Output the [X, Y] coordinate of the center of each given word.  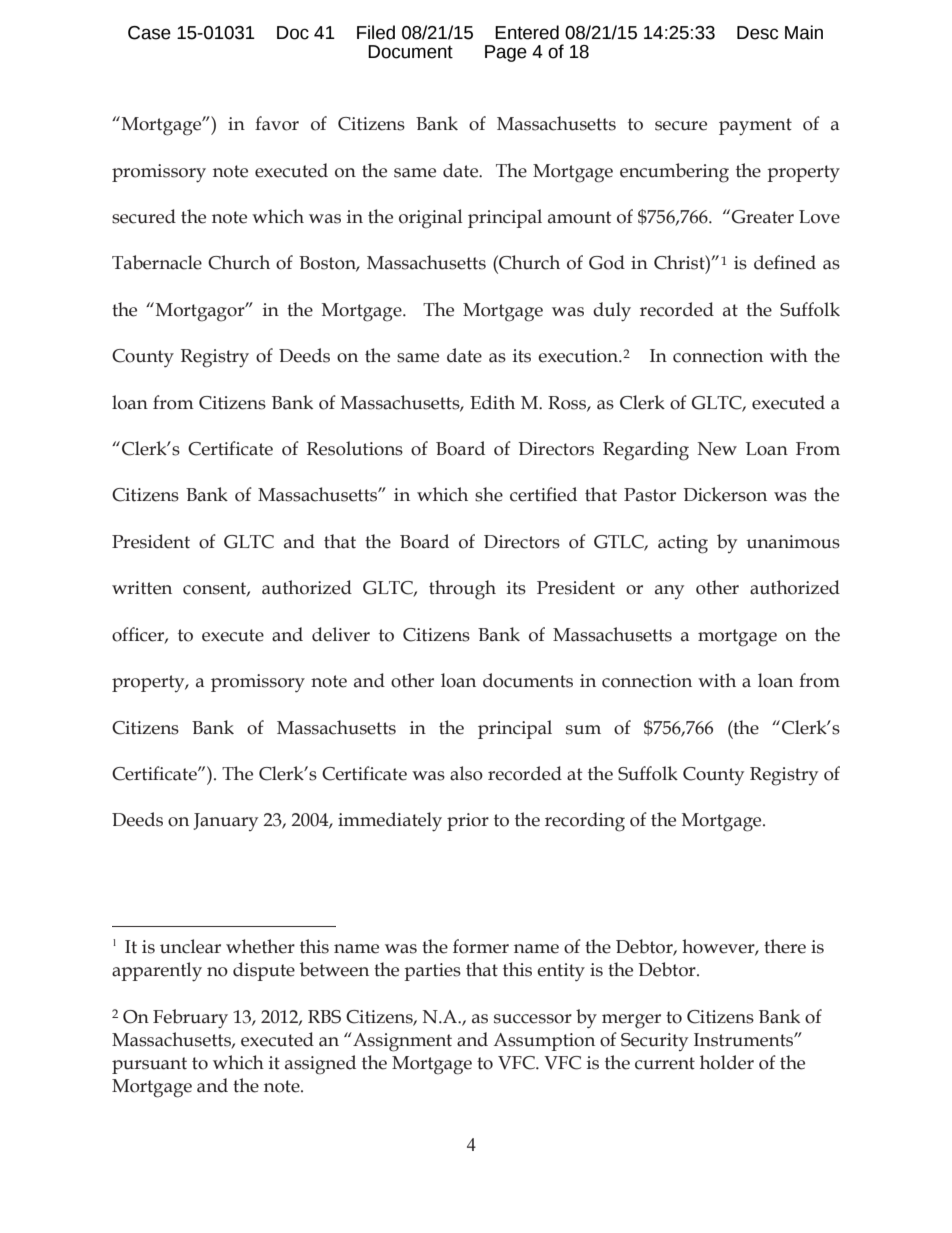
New [717, 449]
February [190, 1019]
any [669, 592]
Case [149, 33]
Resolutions [355, 448]
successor [533, 1019]
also [466, 773]
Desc [757, 33]
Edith [492, 402]
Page [506, 53]
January [225, 822]
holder [727, 1062]
